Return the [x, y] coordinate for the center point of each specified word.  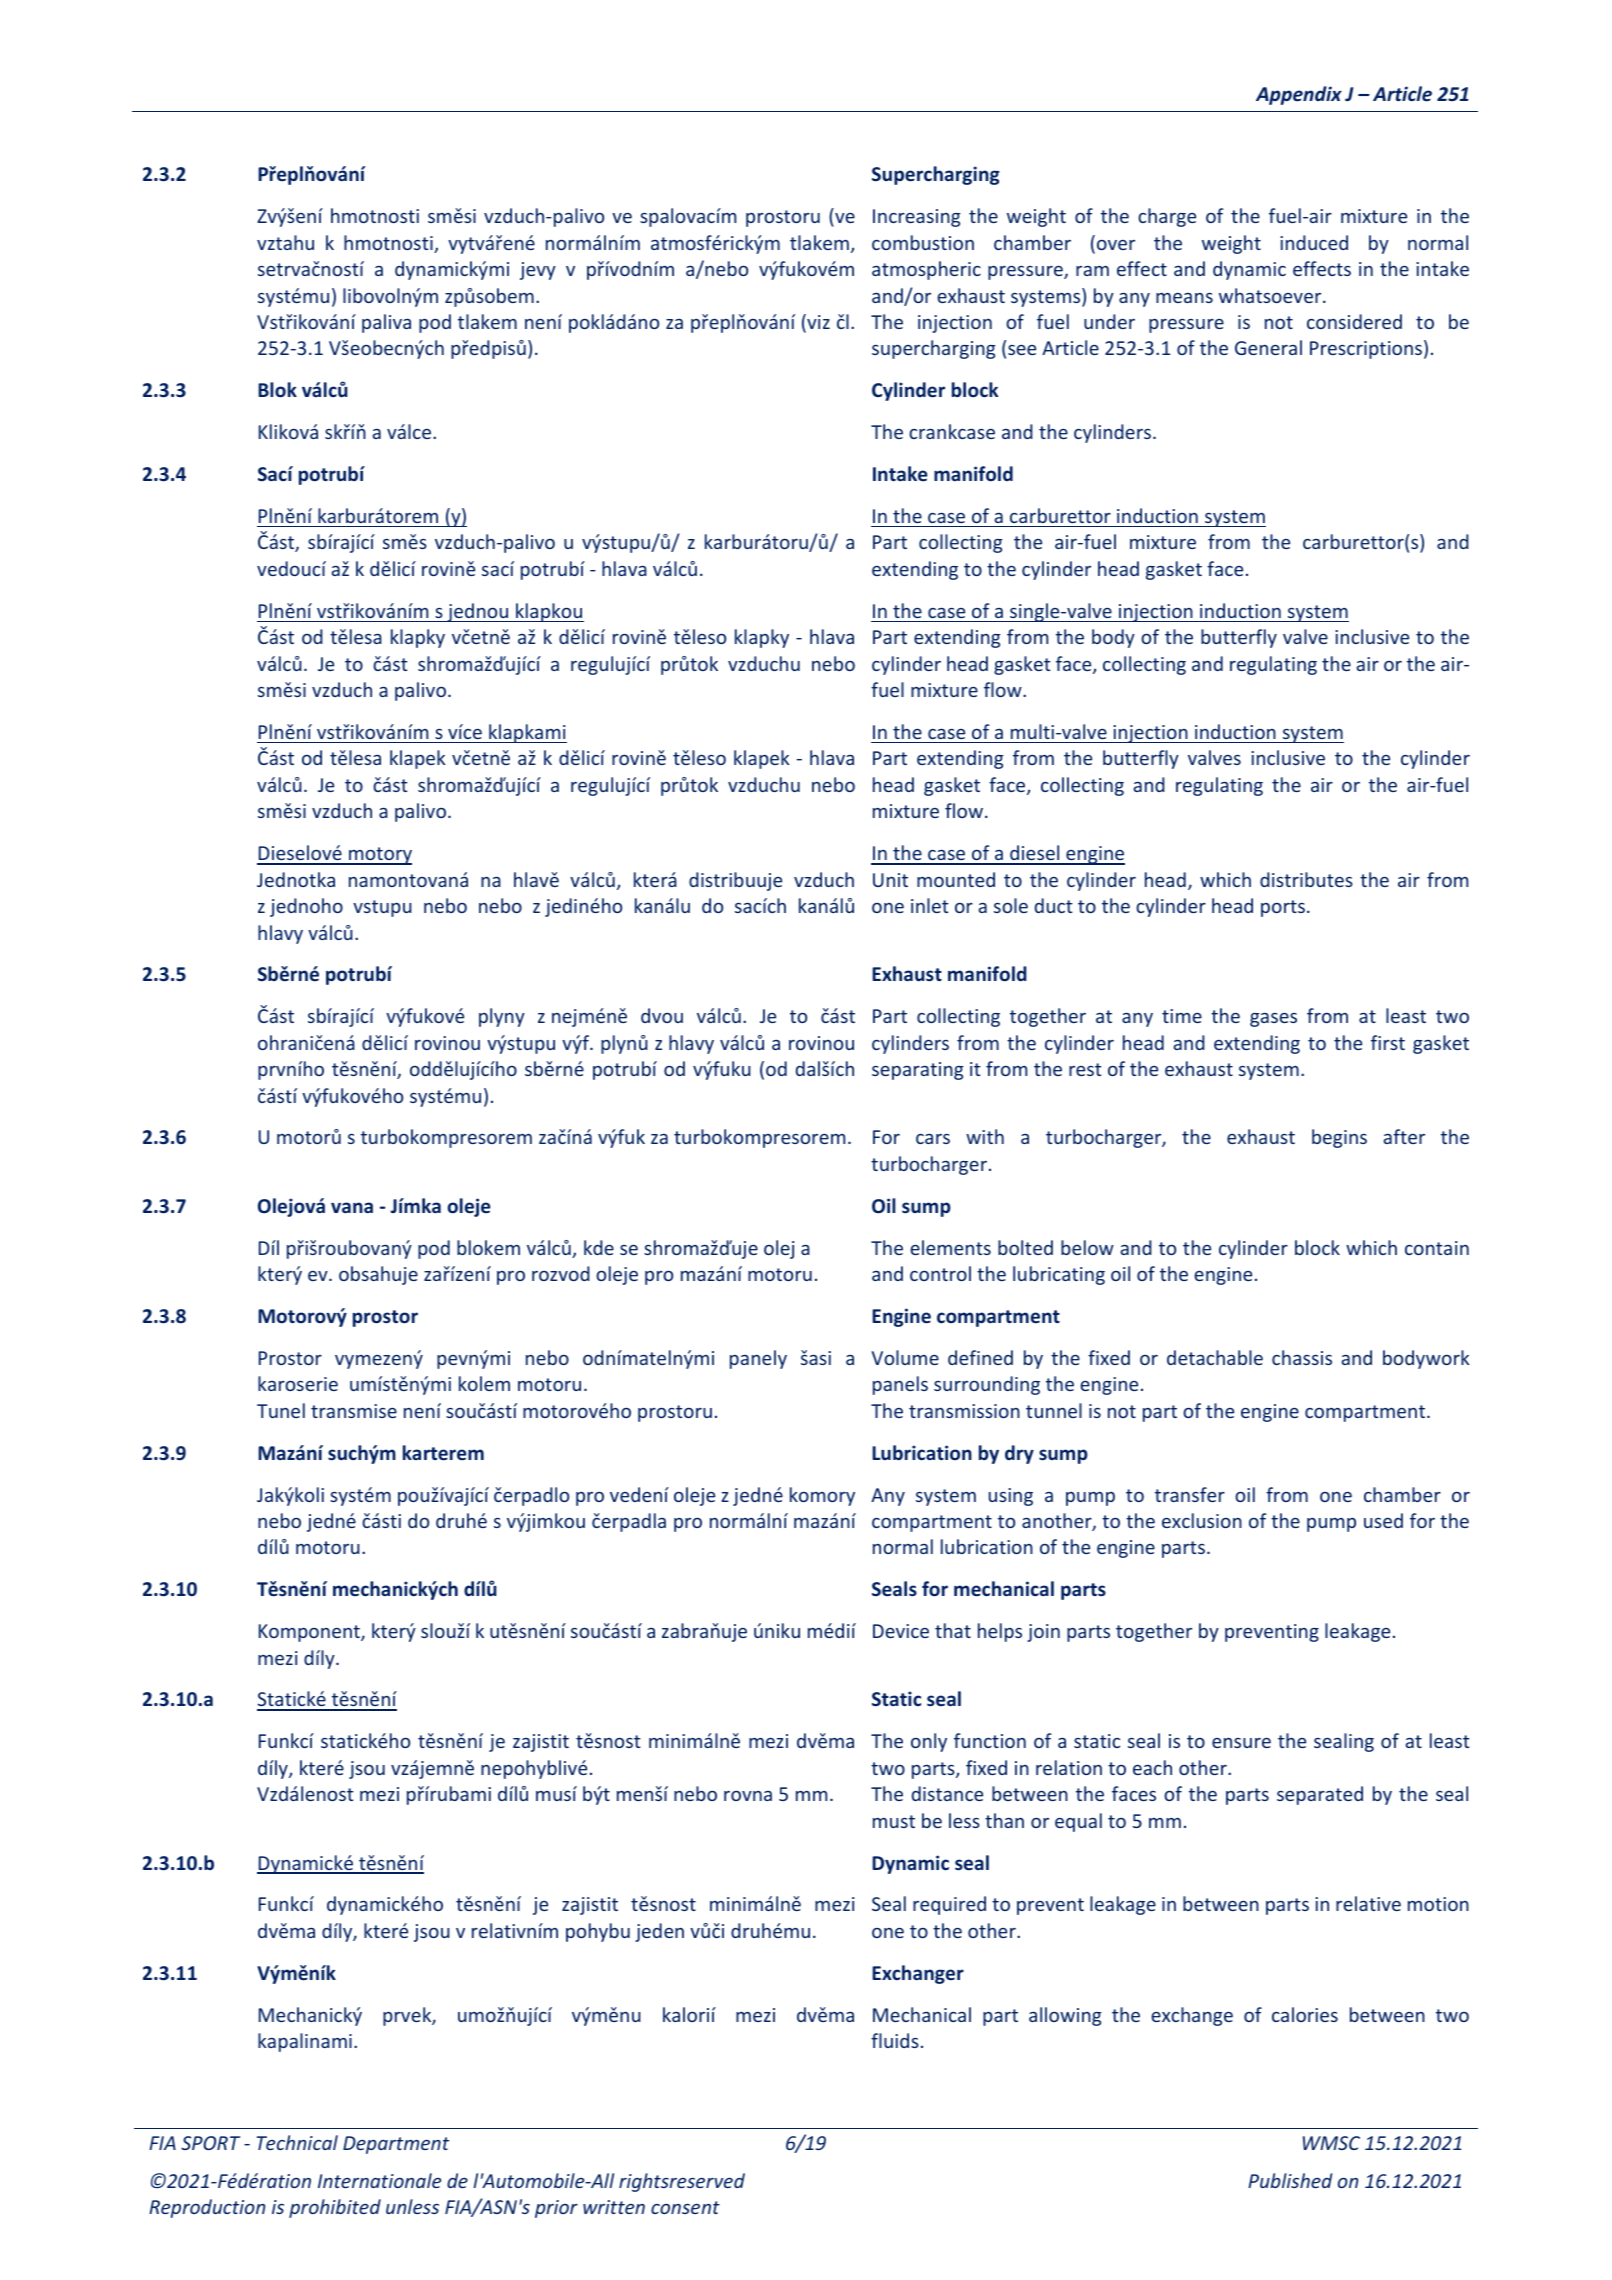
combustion [923, 242]
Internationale [379, 2180]
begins [1339, 1138]
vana [352, 1207]
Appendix [1299, 95]
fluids [895, 2040]
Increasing [917, 218]
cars [933, 1139]
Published [1290, 2180]
